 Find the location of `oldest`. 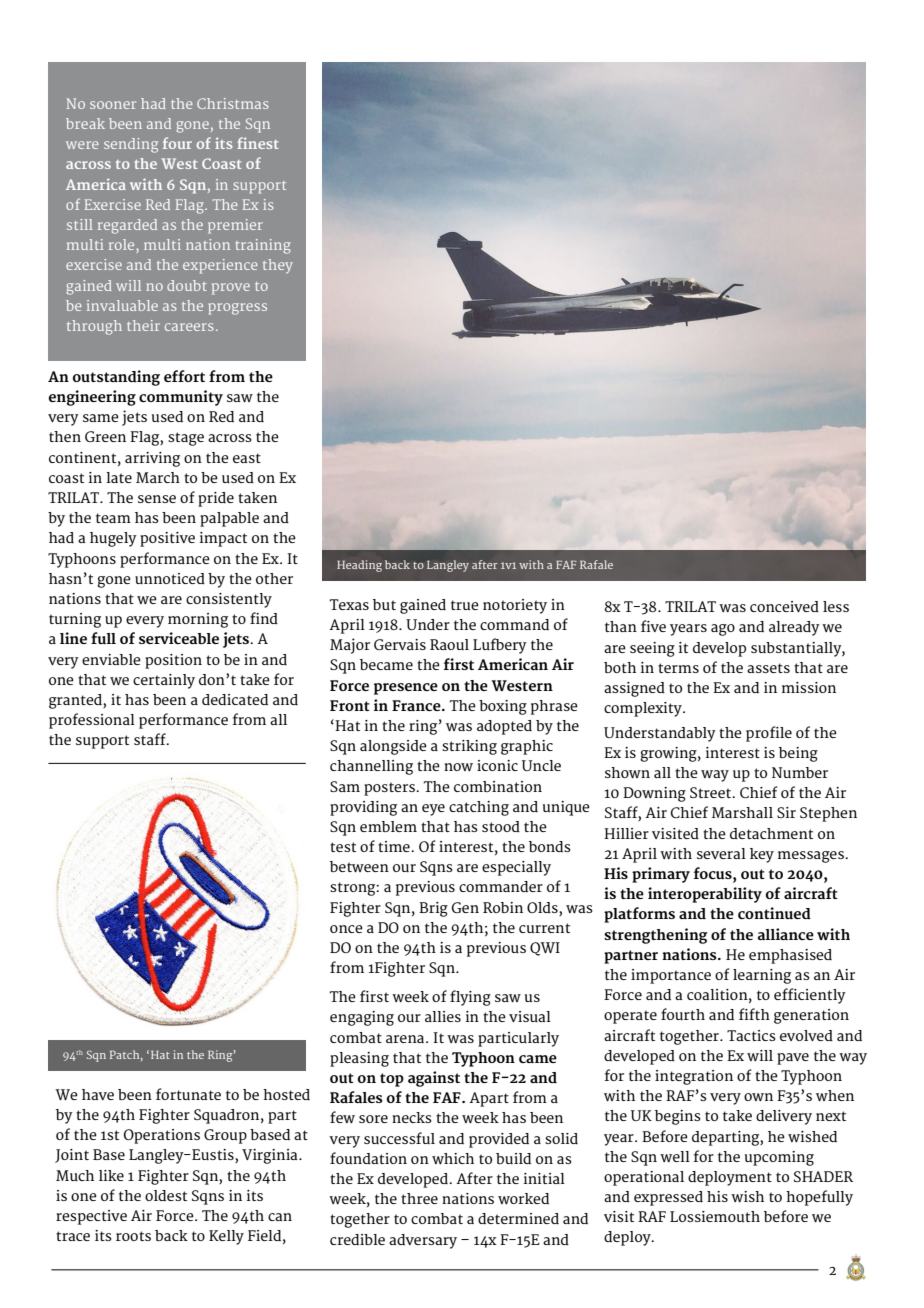

oldest is located at coordinates (166, 1195).
